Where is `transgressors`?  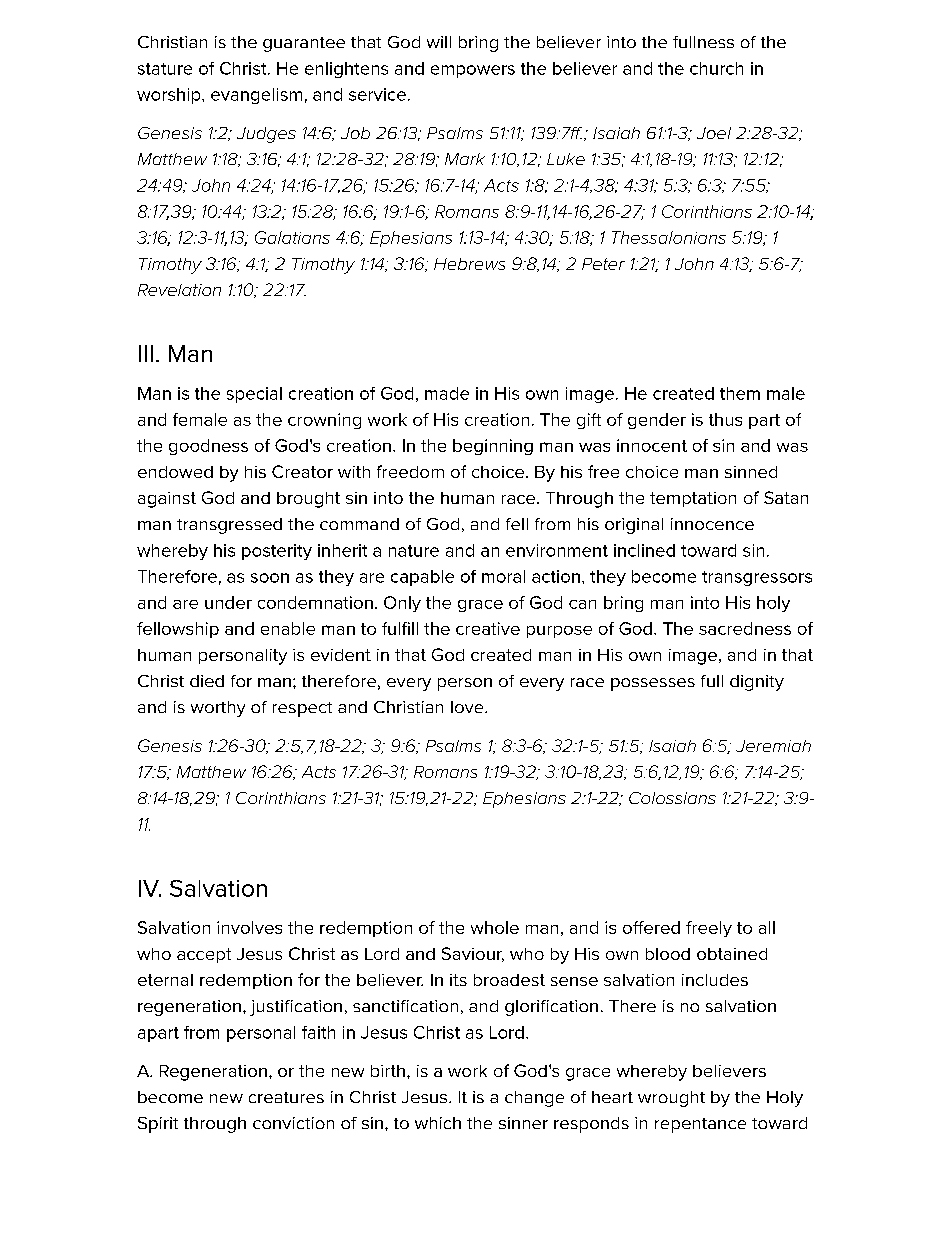 transgressors is located at coordinates (757, 578).
